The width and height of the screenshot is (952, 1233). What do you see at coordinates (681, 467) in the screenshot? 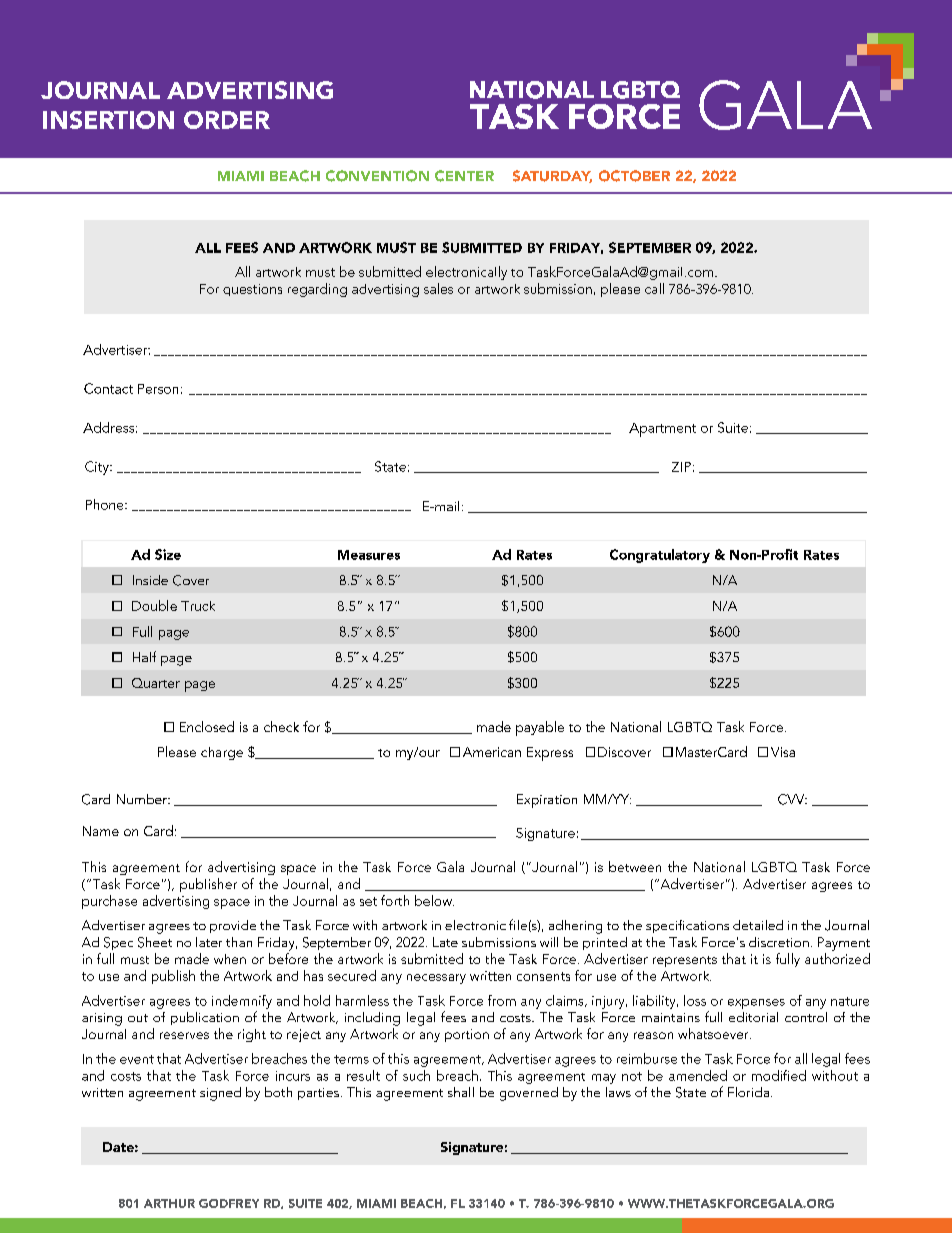
I see `ZIP` at bounding box center [681, 467].
